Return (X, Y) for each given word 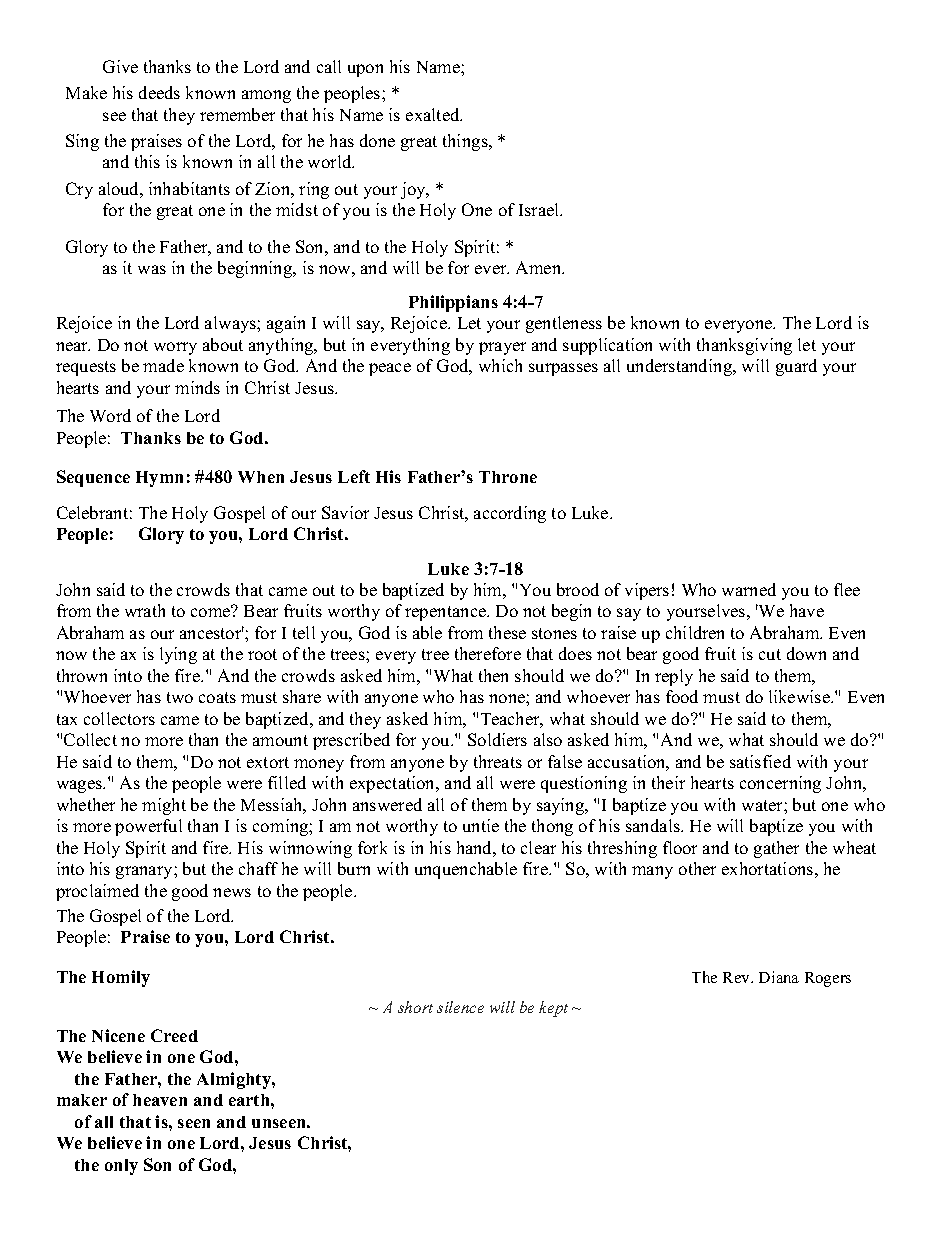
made (163, 365)
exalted (434, 114)
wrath (145, 610)
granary (145, 872)
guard (796, 367)
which (500, 365)
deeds (159, 92)
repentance (446, 613)
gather (776, 849)
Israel (540, 209)
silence (460, 1007)
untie (481, 825)
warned (749, 589)
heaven (160, 1100)
